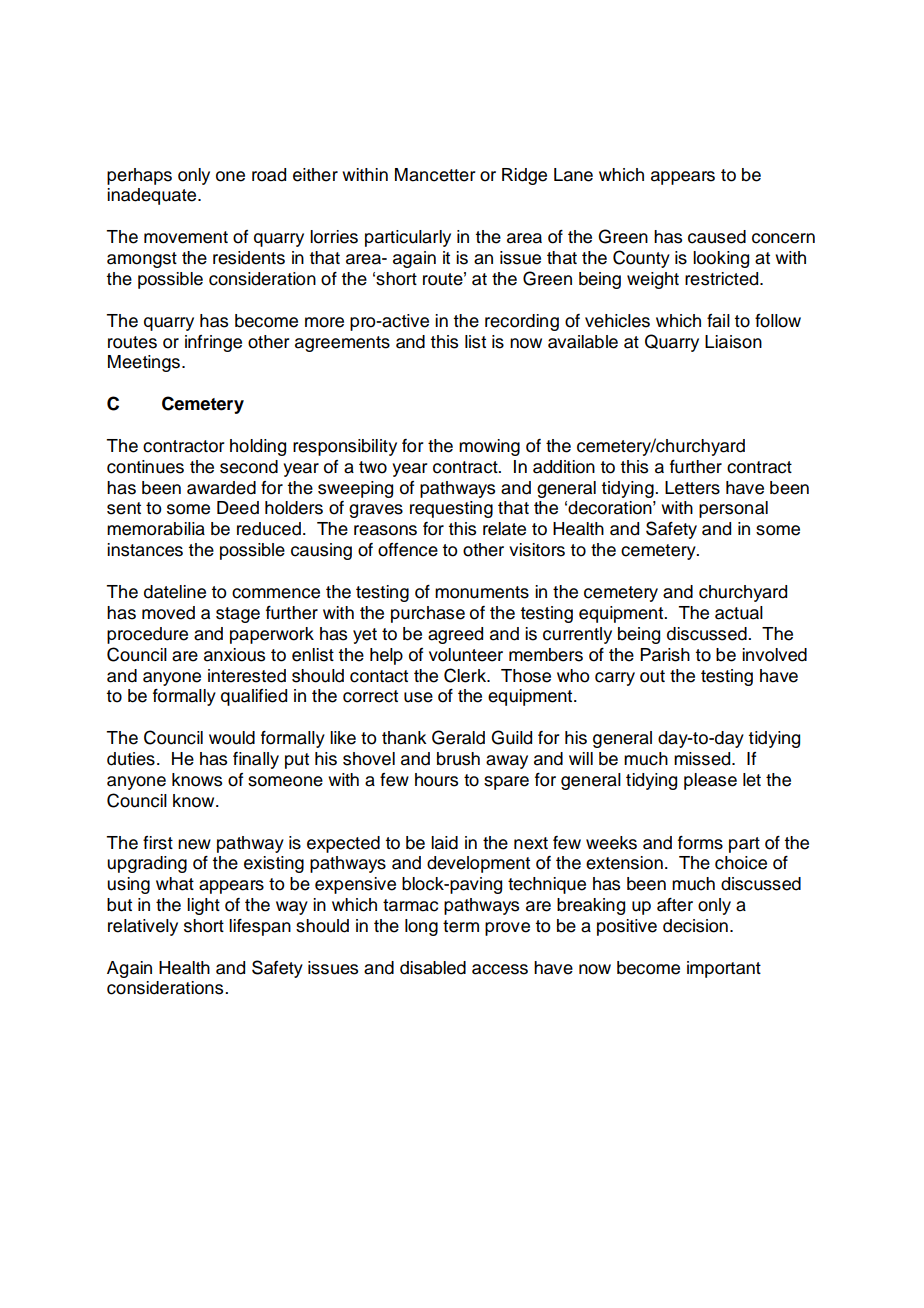 The image size is (924, 1308). Describe the element at coordinates (458, 759) in the screenshot. I see `brush` at that location.
